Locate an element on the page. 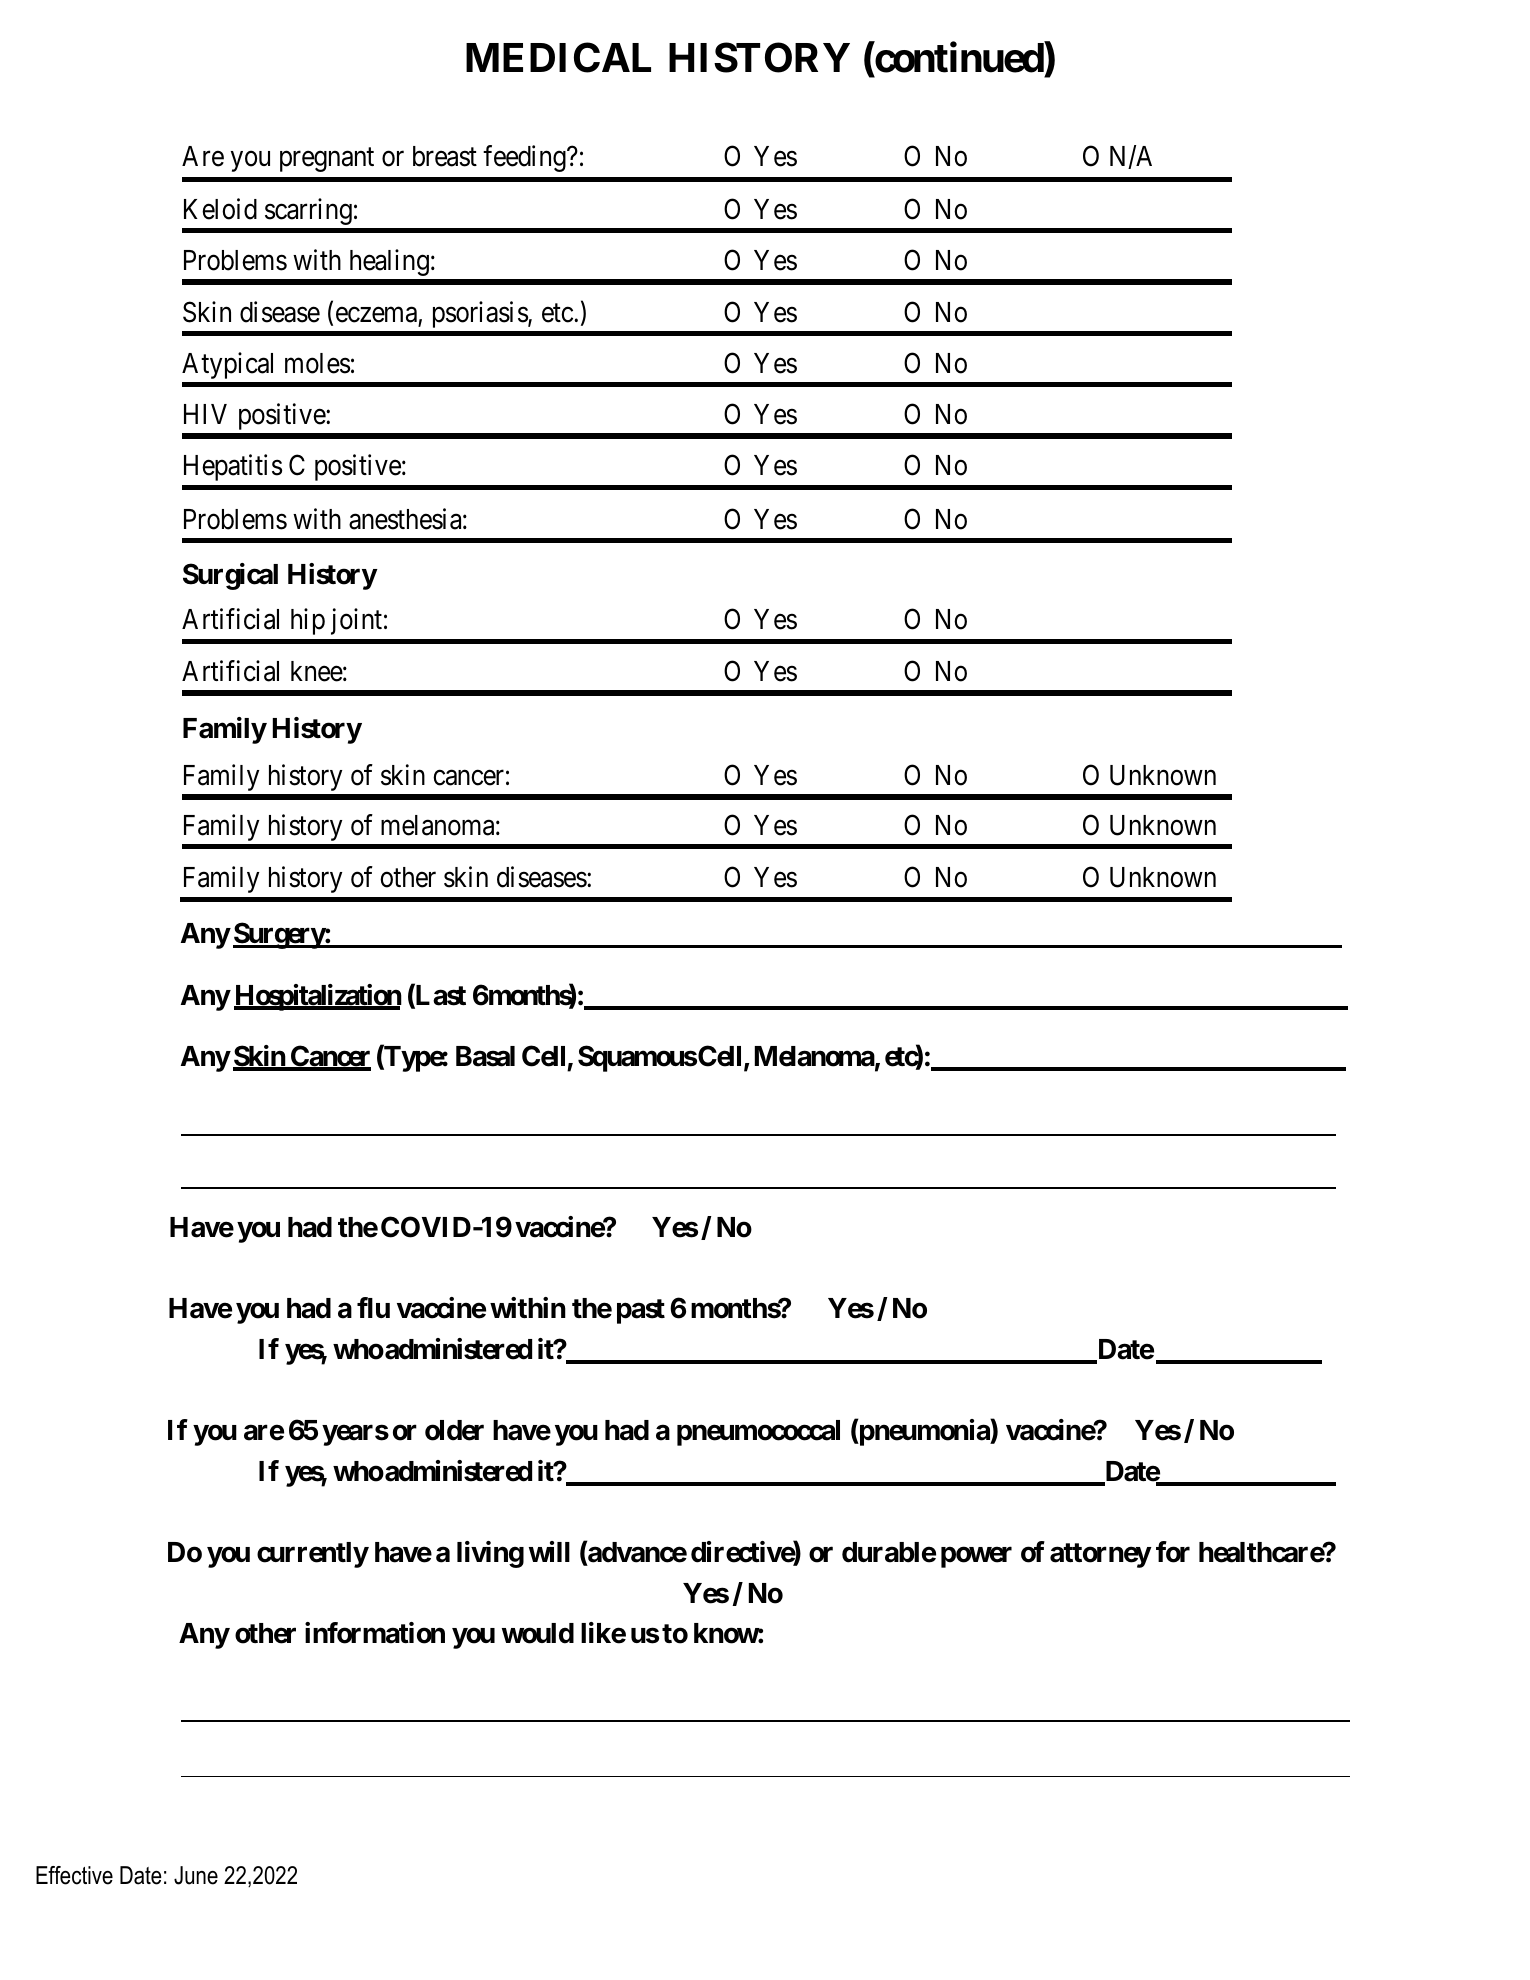 Image resolution: width=1530 pixels, height=1980 pixels. Surgical is located at coordinates (230, 576).
